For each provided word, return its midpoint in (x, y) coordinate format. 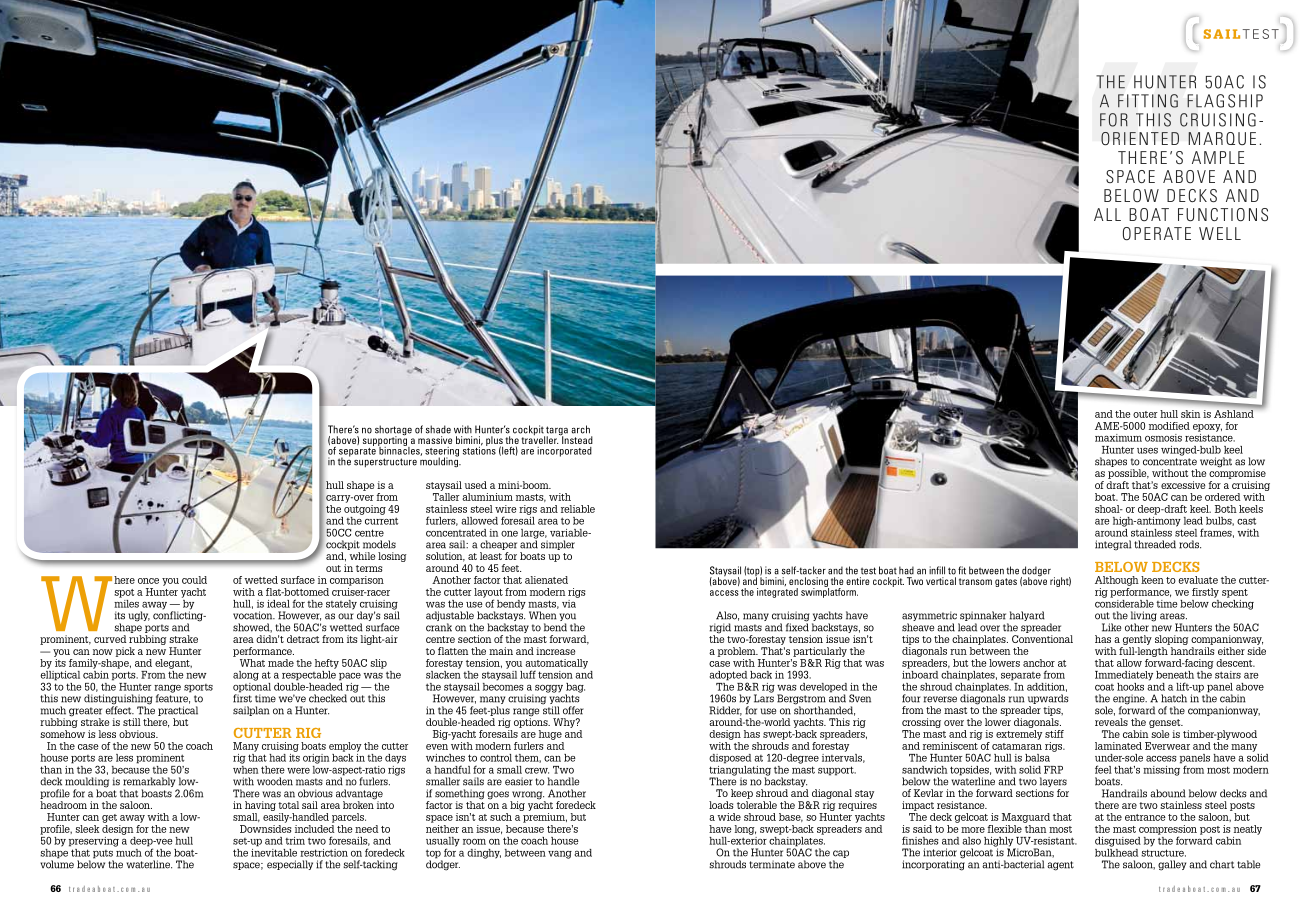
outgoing (365, 510)
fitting (1148, 101)
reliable (578, 509)
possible (1128, 474)
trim (295, 841)
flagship (1225, 101)
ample (1218, 157)
